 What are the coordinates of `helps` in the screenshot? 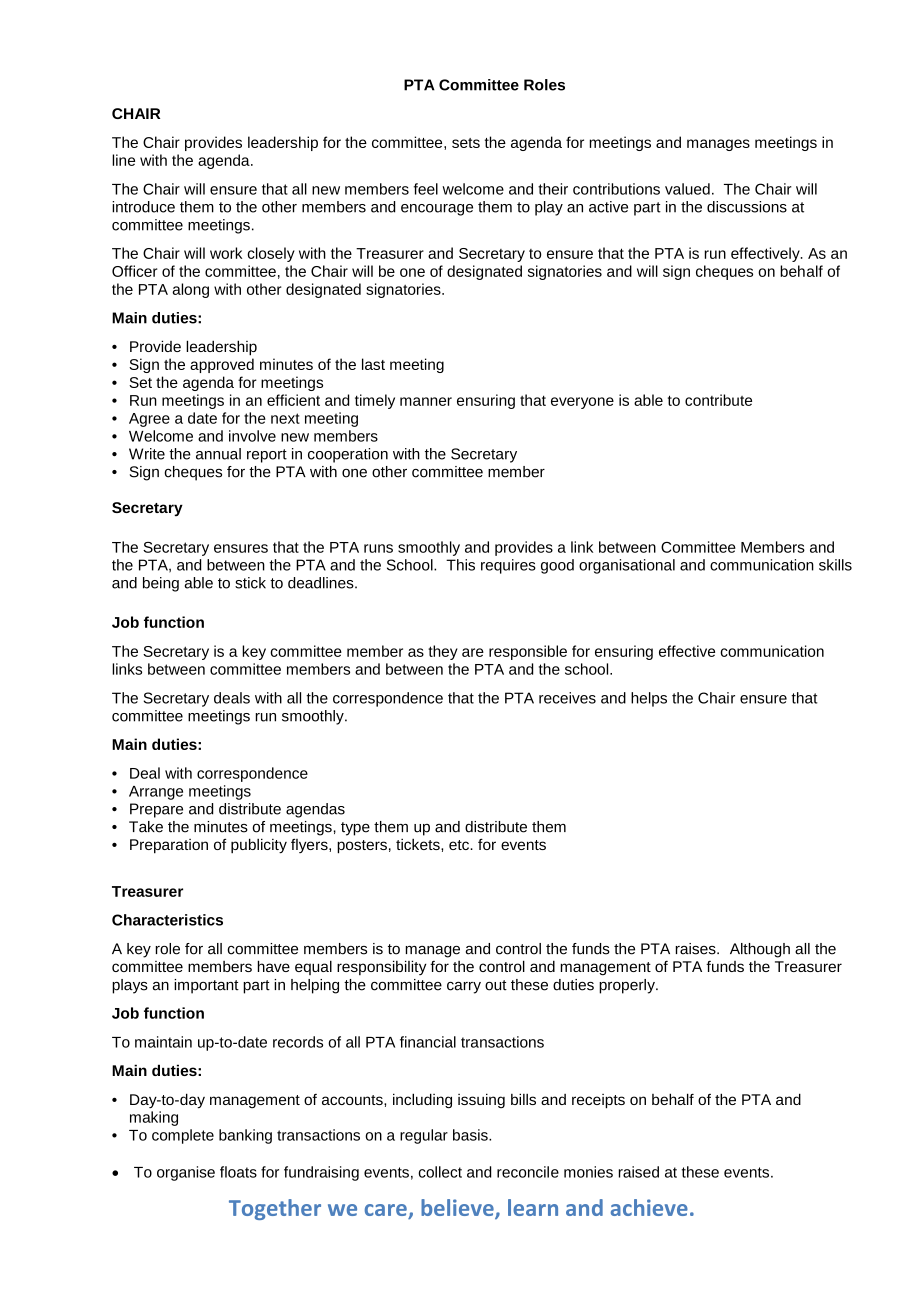 It's located at (649, 699).
